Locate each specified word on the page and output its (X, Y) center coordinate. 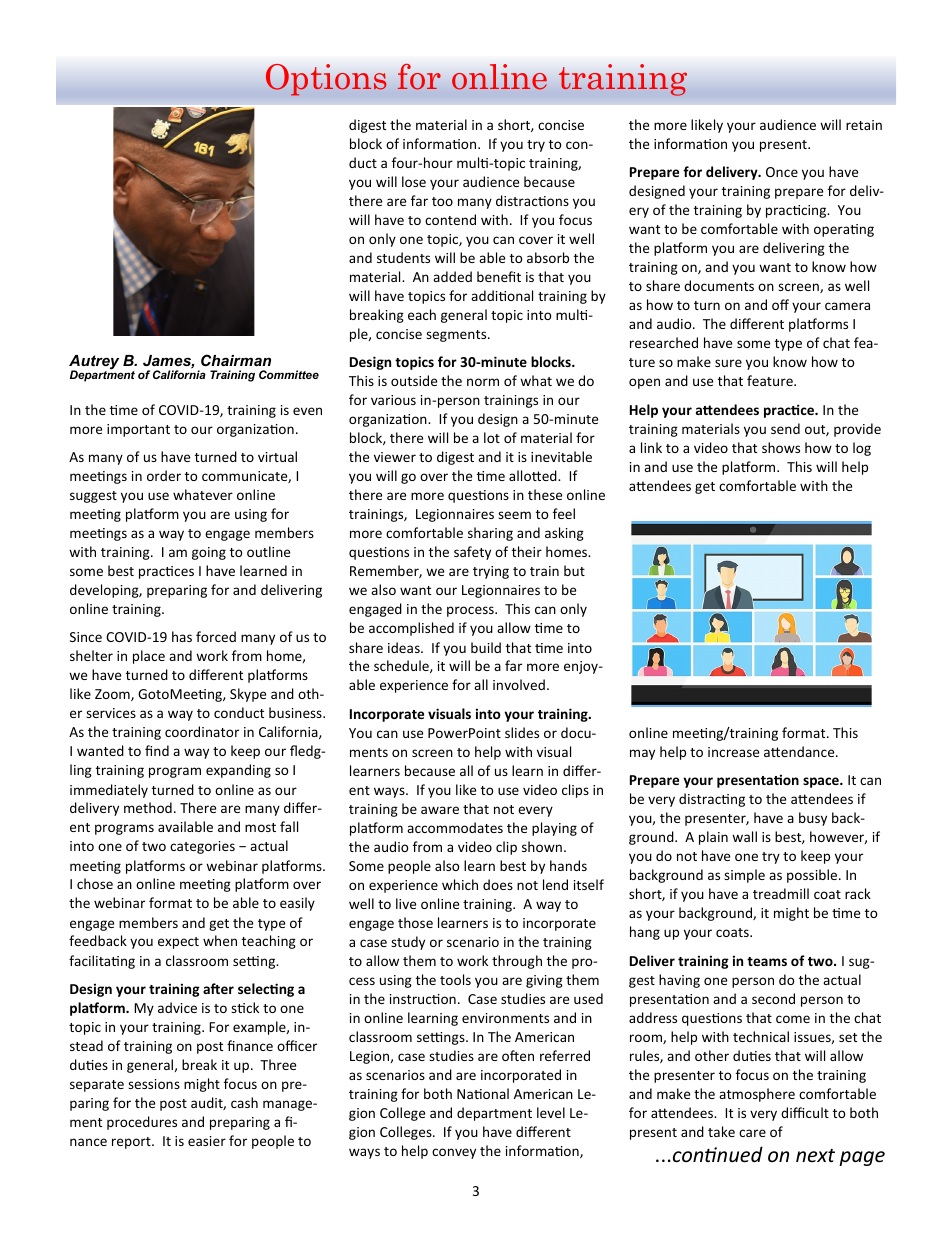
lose (414, 181)
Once (782, 172)
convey (454, 1153)
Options (326, 80)
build (486, 647)
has (182, 636)
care (752, 1133)
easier (207, 1141)
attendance (800, 751)
